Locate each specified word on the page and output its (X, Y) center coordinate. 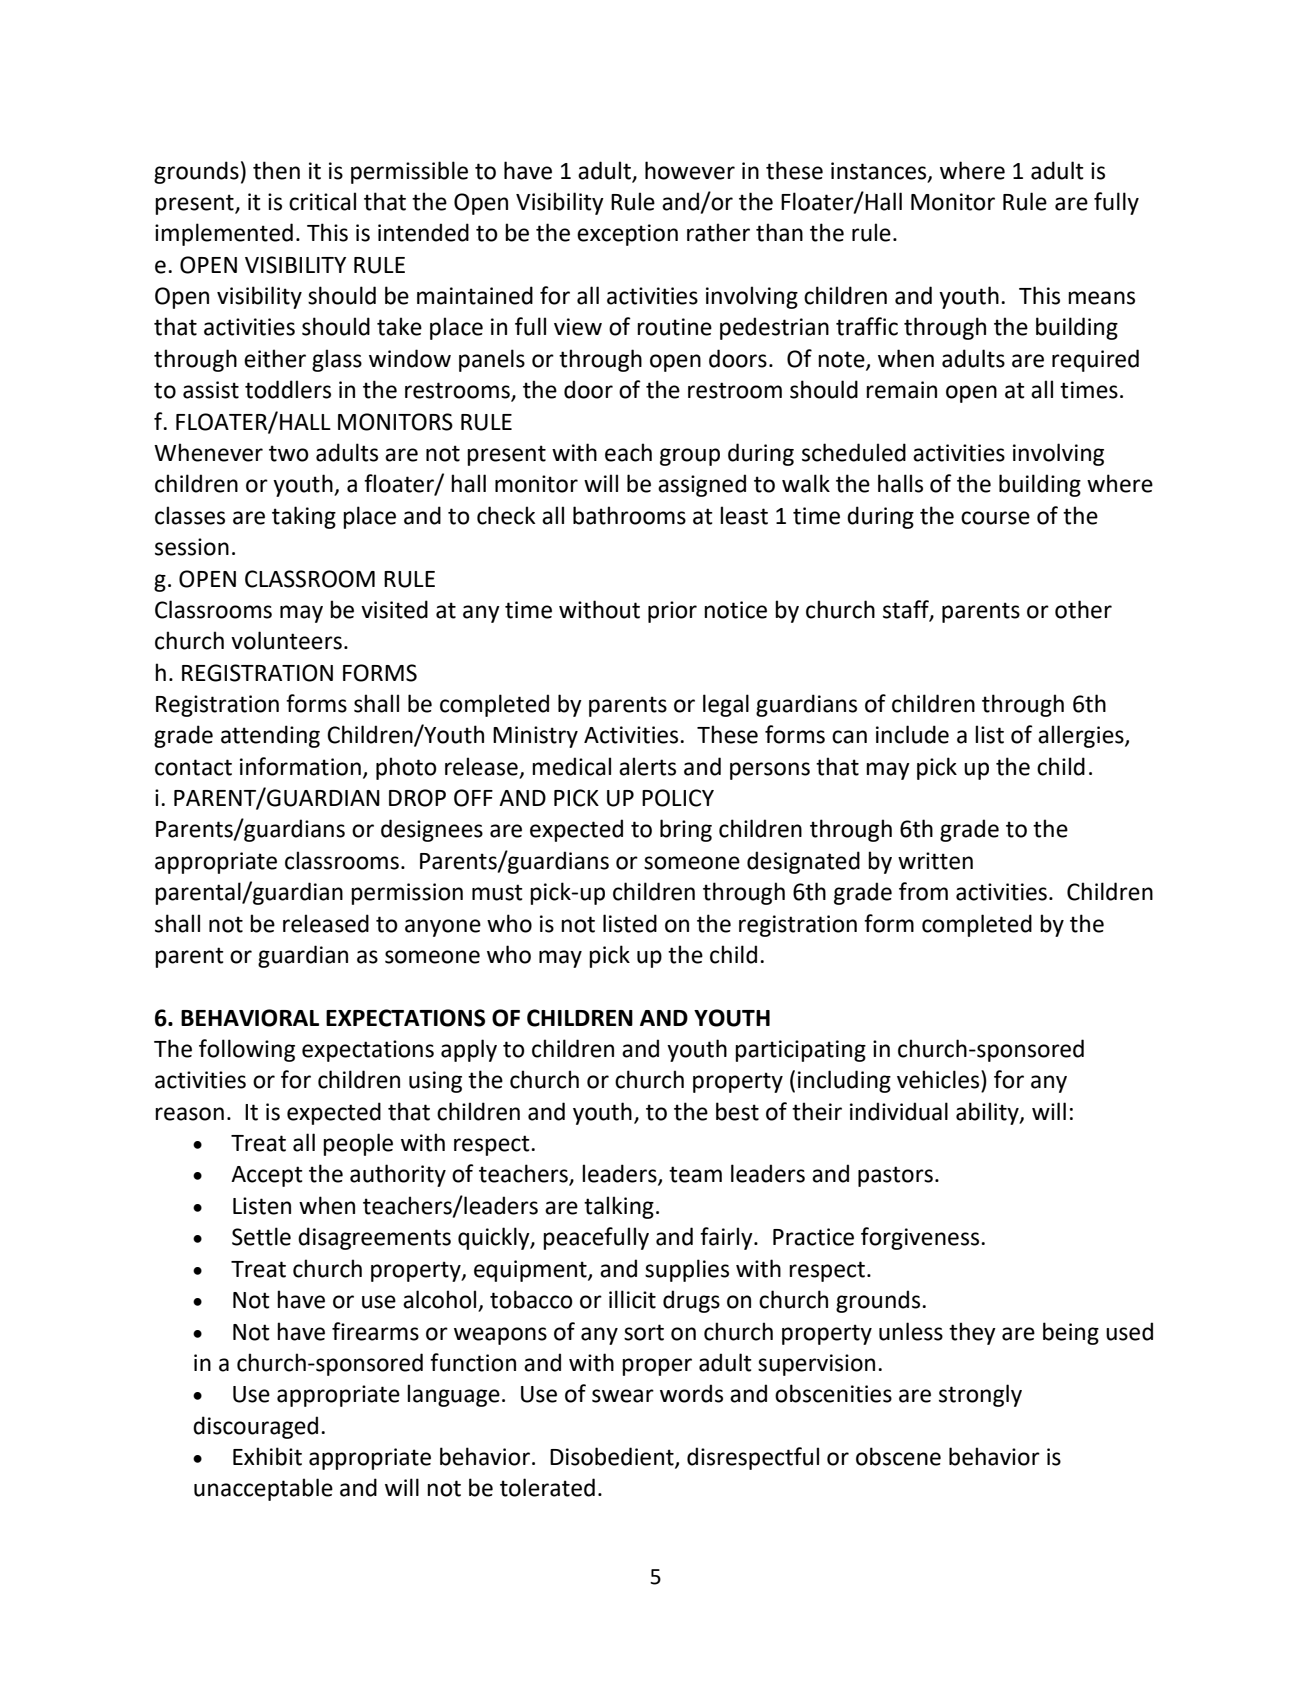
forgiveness (921, 1238)
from (923, 891)
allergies (1082, 736)
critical (322, 201)
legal (726, 705)
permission (407, 894)
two (289, 453)
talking (619, 1207)
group (690, 457)
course (995, 518)
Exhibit (267, 1456)
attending (270, 736)
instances (880, 171)
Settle (261, 1236)
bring (686, 830)
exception (627, 235)
